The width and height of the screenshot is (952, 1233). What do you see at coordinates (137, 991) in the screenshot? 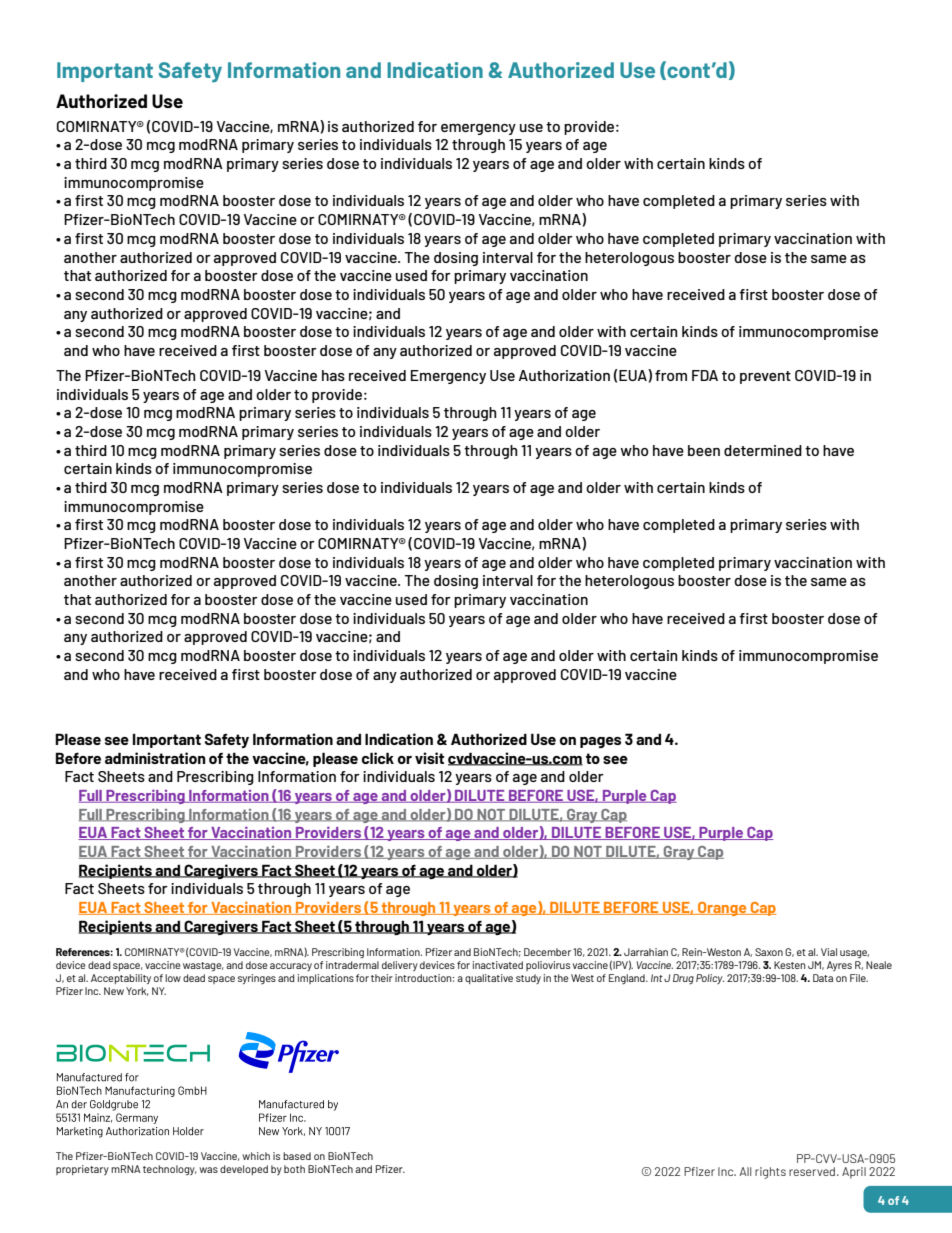
I see `York` at bounding box center [137, 991].
